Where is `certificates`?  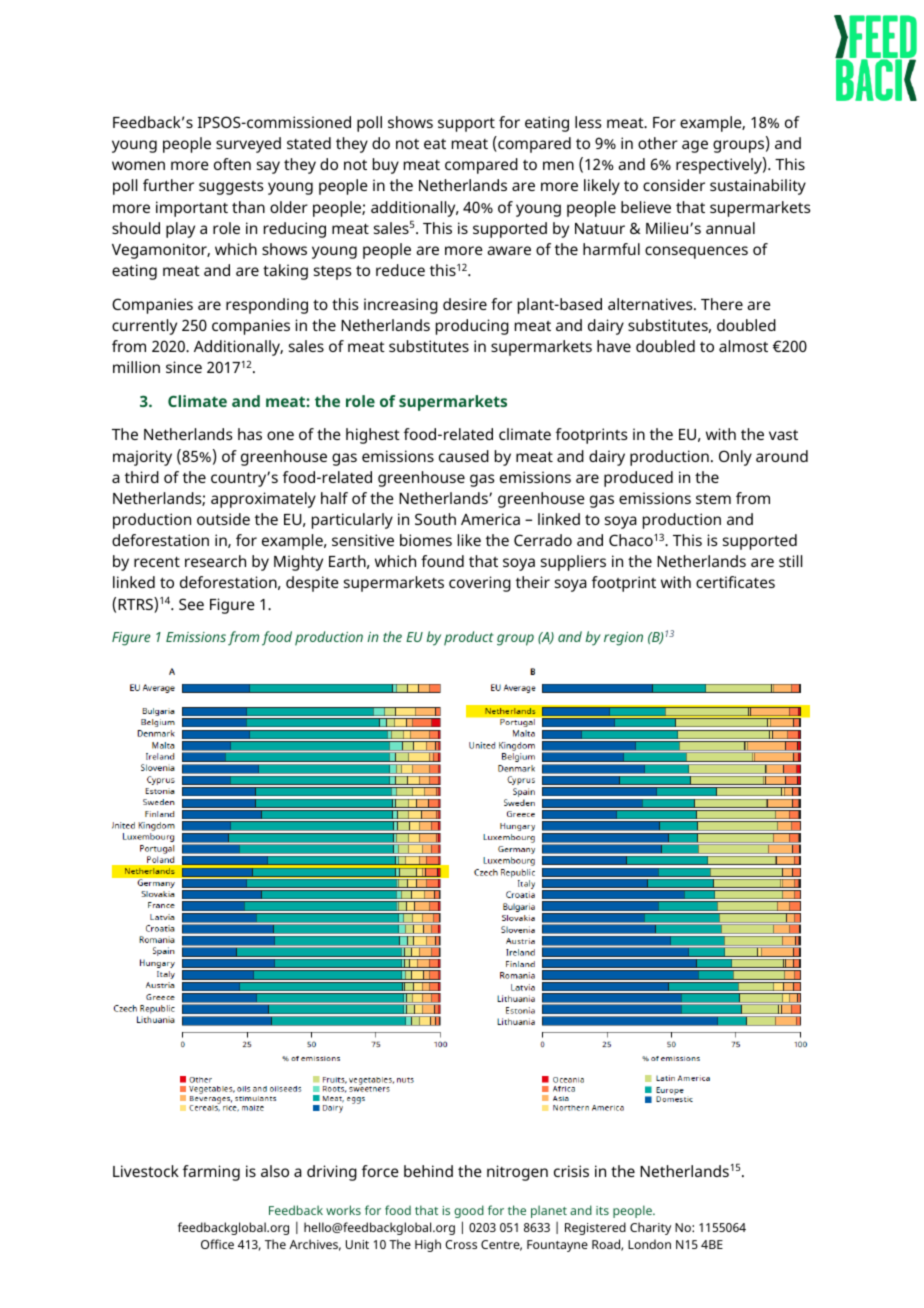 certificates is located at coordinates (735, 582).
